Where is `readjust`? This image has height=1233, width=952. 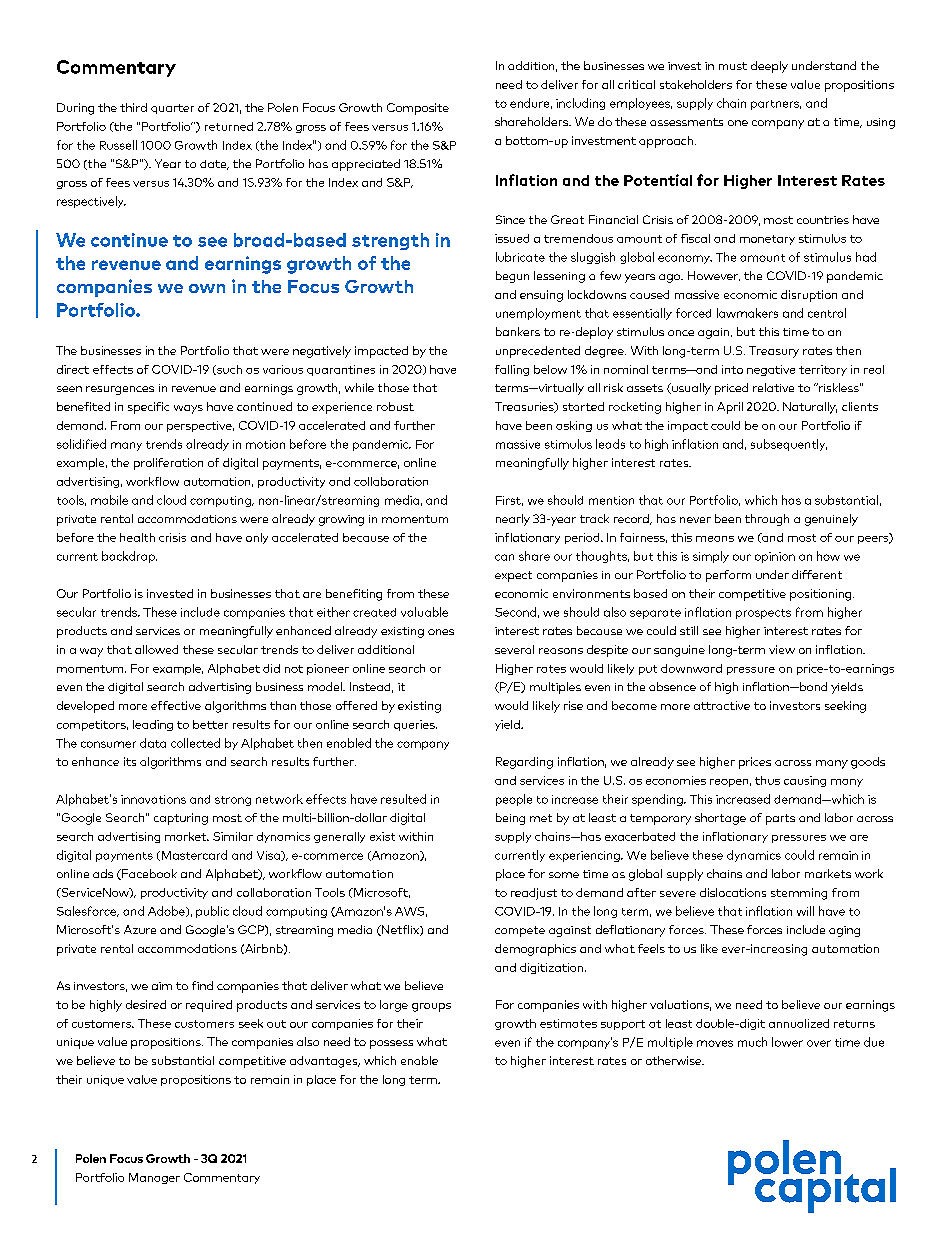 readjust is located at coordinates (534, 894).
